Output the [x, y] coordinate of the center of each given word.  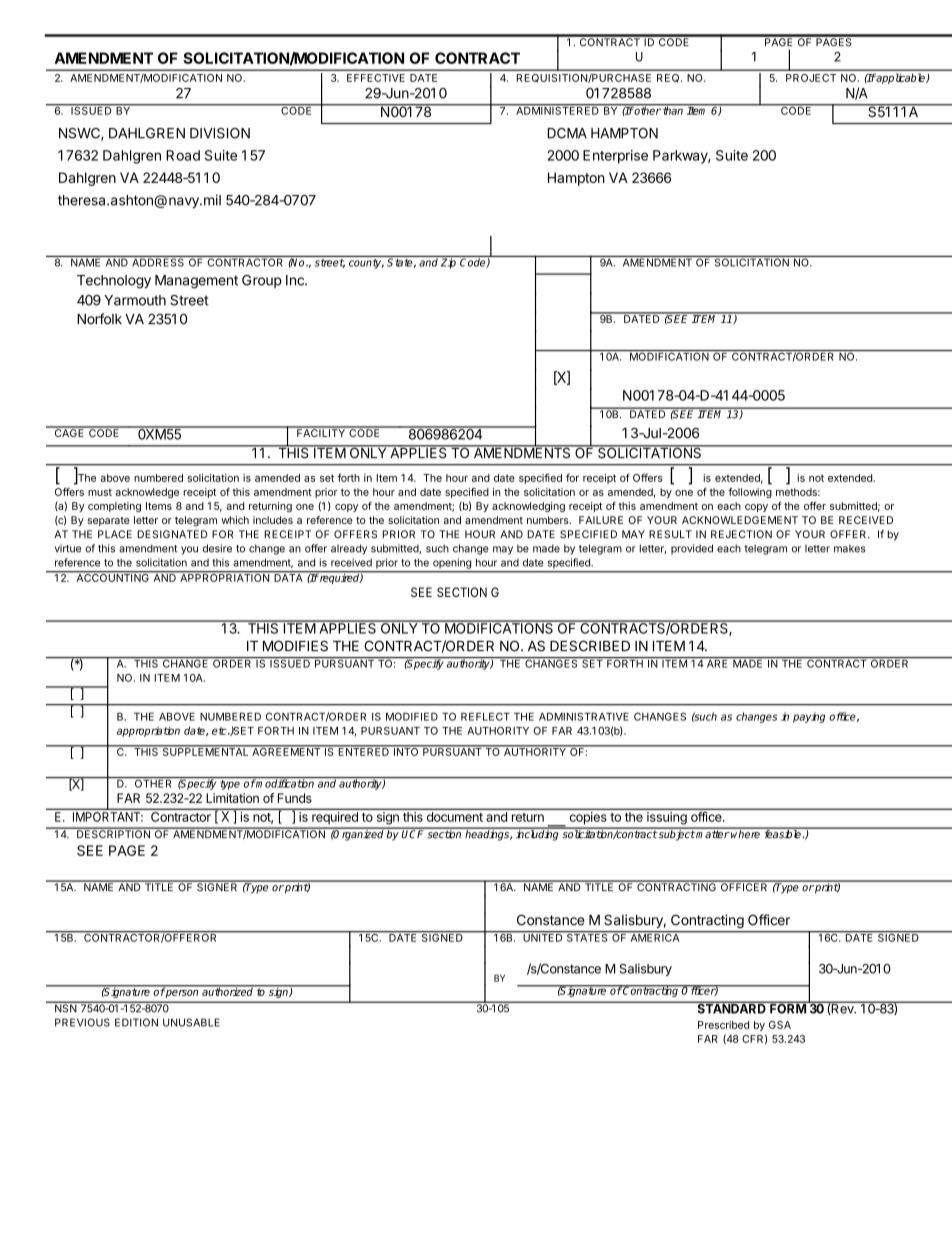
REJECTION [741, 534]
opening [452, 563]
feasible [782, 833]
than [673, 110]
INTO [406, 751]
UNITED [543, 937]
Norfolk [99, 319]
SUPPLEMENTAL [205, 751]
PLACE [115, 534]
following [750, 493]
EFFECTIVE [376, 78]
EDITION [136, 1022]
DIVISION [220, 133]
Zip [449, 262]
